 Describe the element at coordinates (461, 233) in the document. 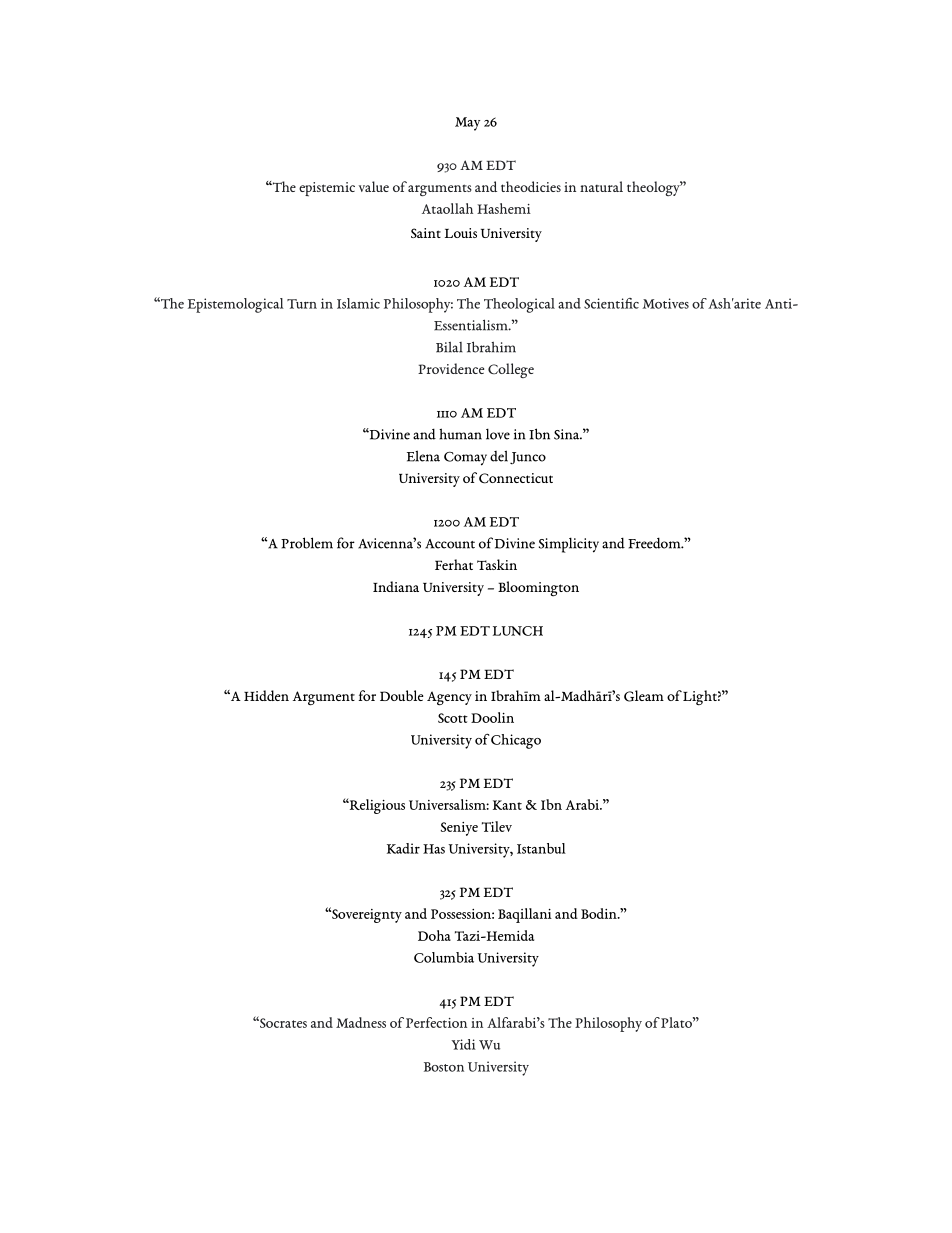

I see `Louis` at that location.
